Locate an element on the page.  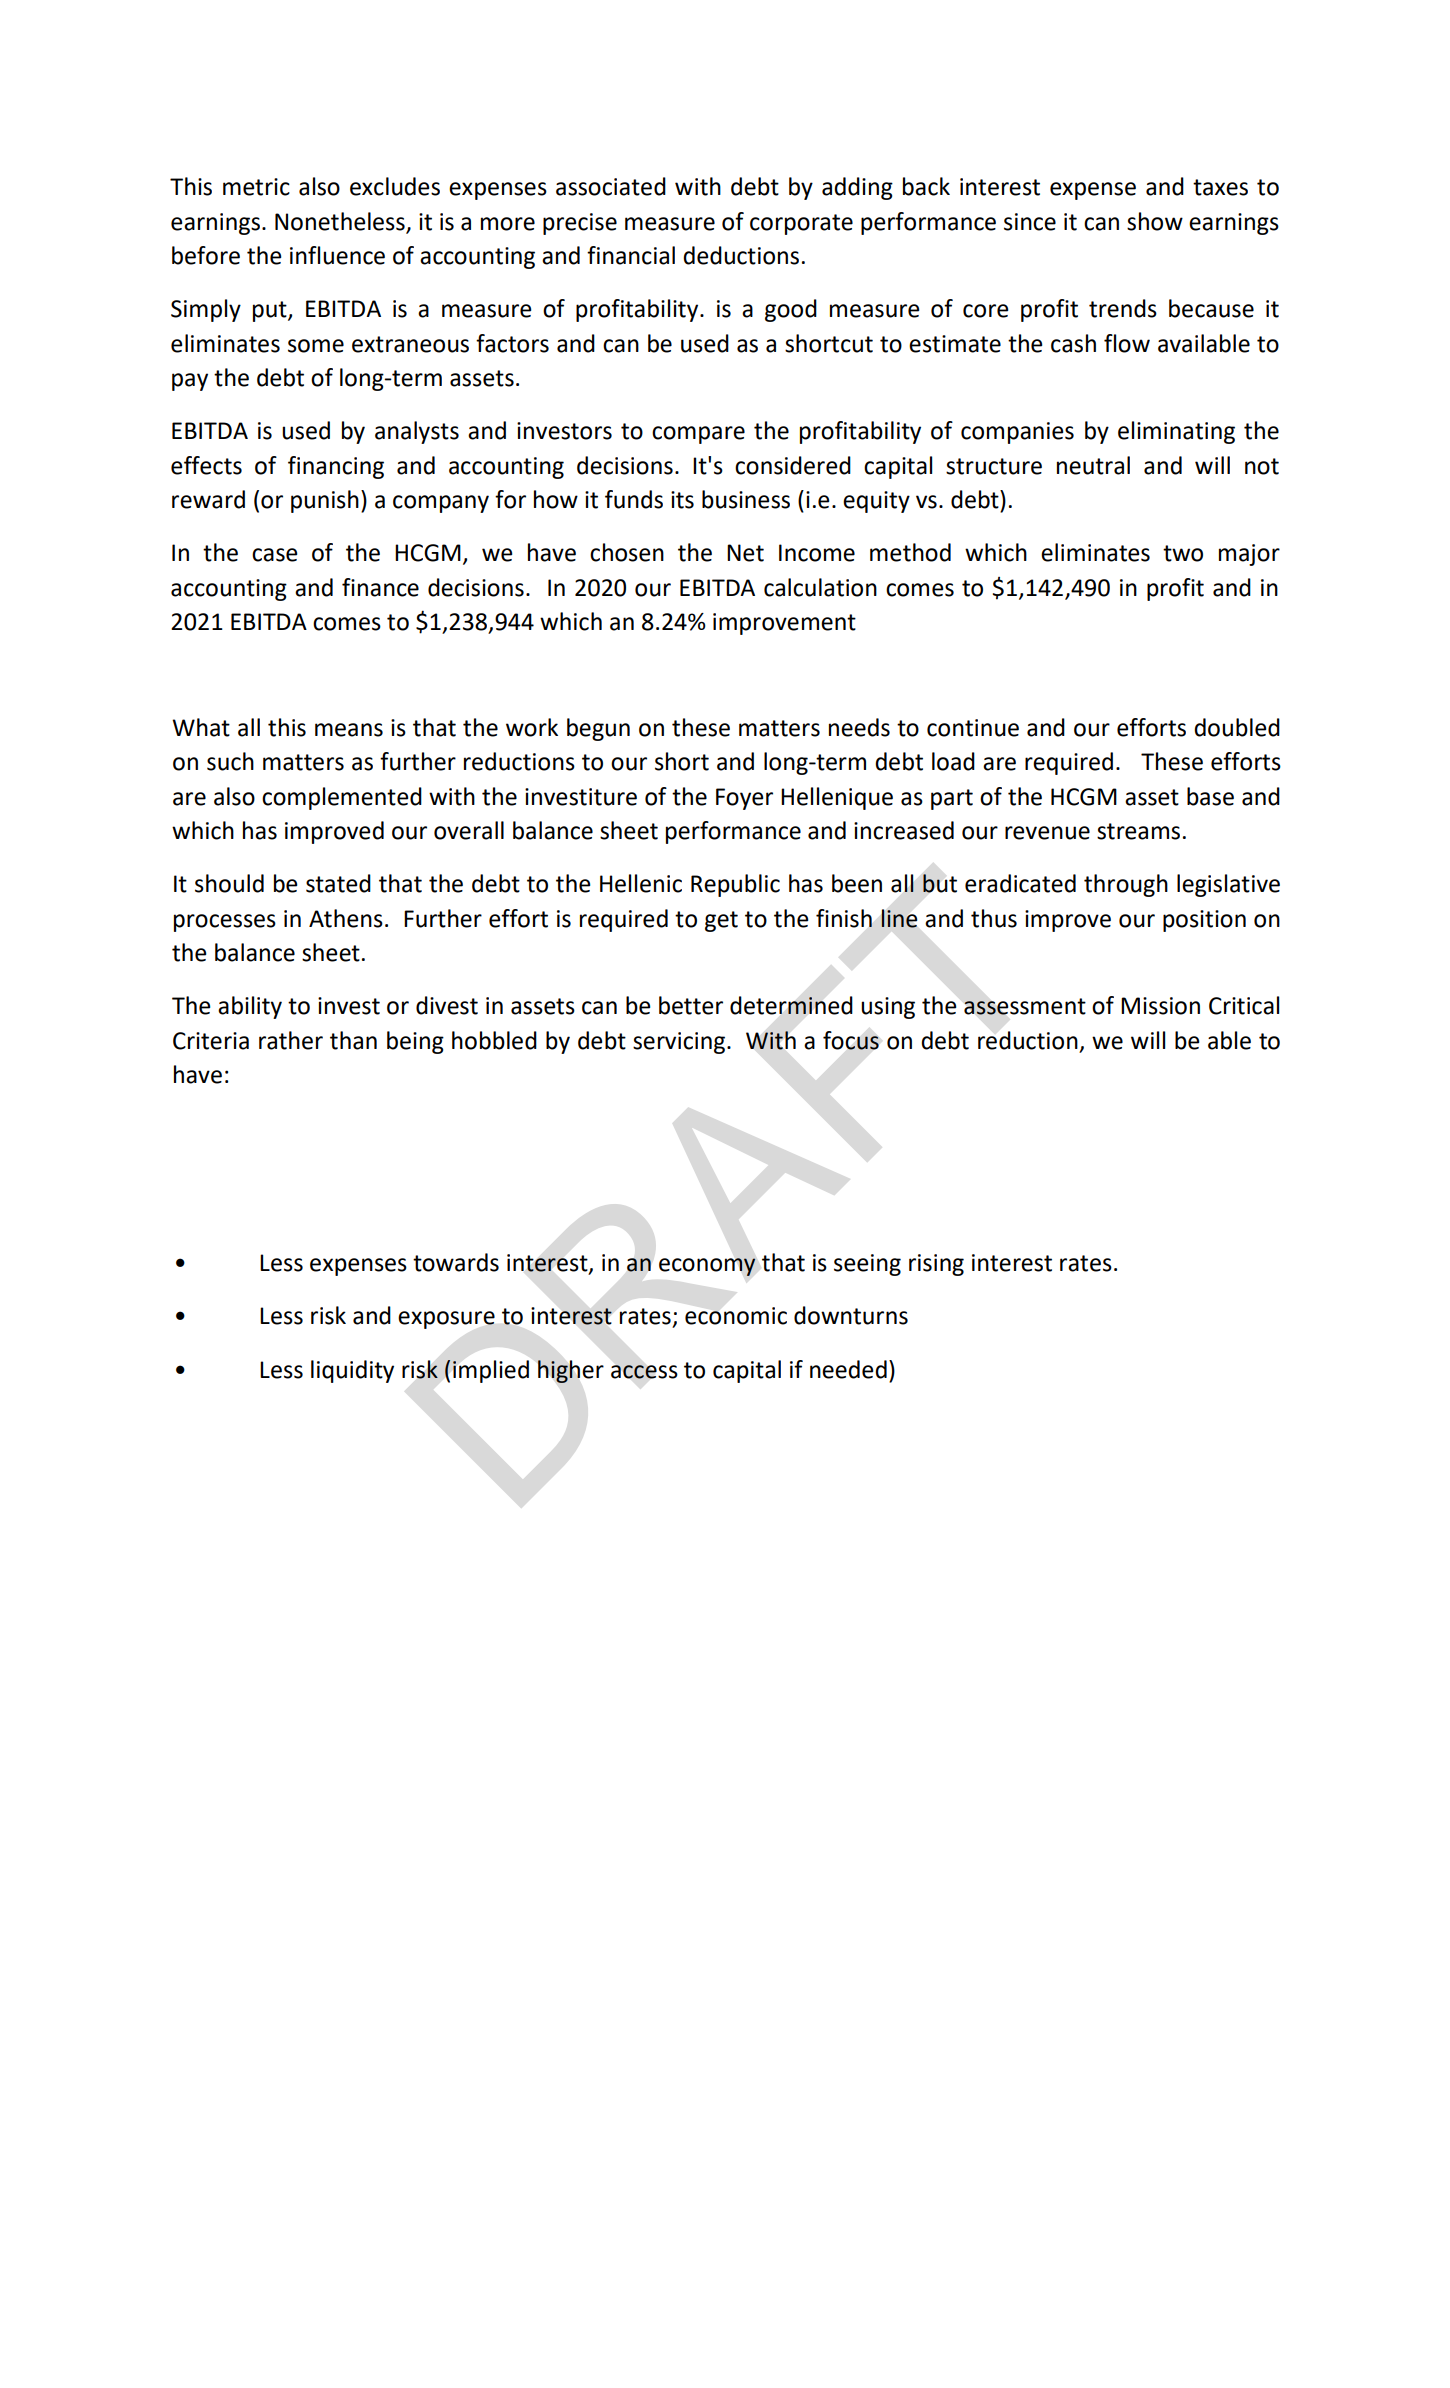
base is located at coordinates (1210, 796).
